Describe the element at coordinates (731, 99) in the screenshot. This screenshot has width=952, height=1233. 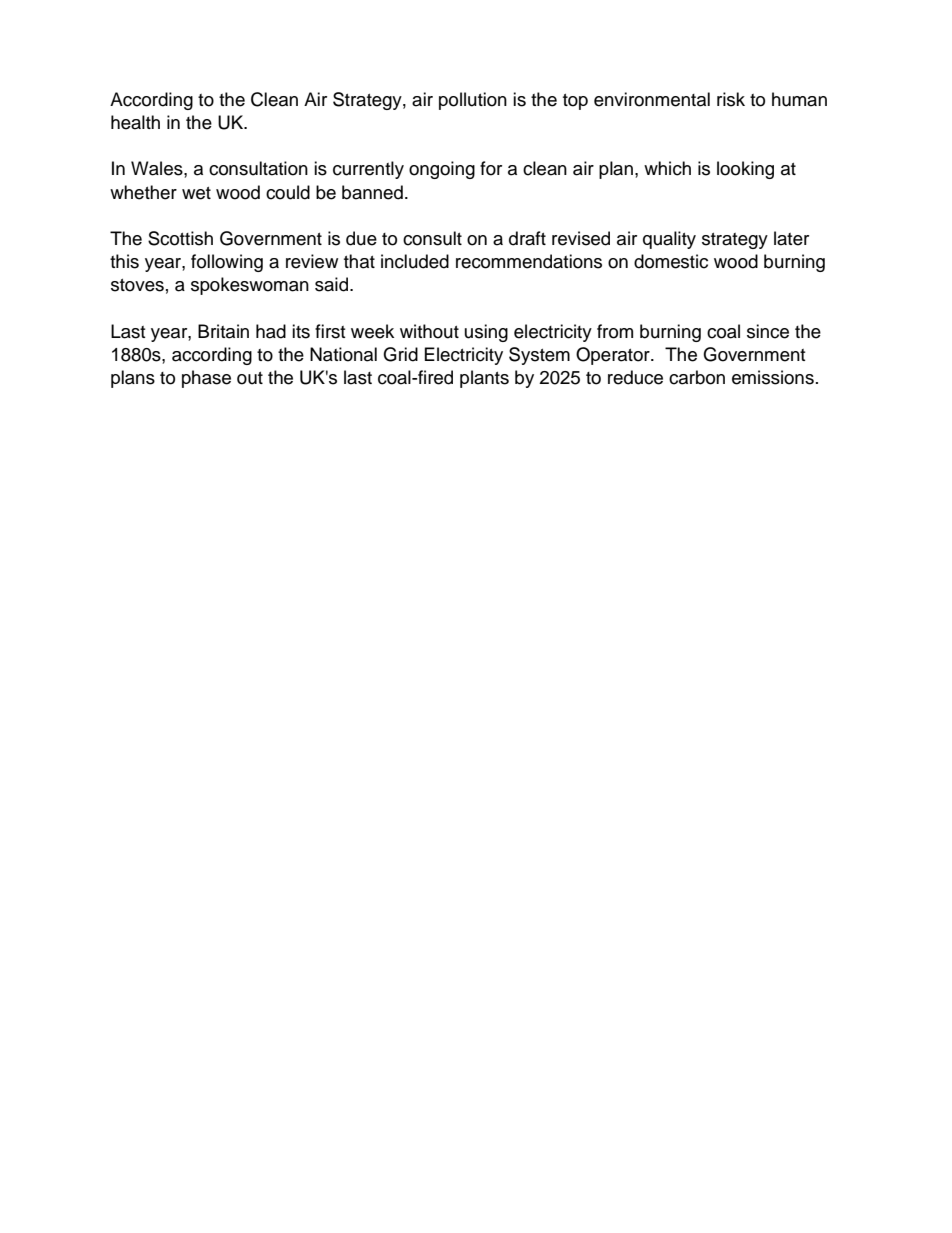
I see `risk` at that location.
